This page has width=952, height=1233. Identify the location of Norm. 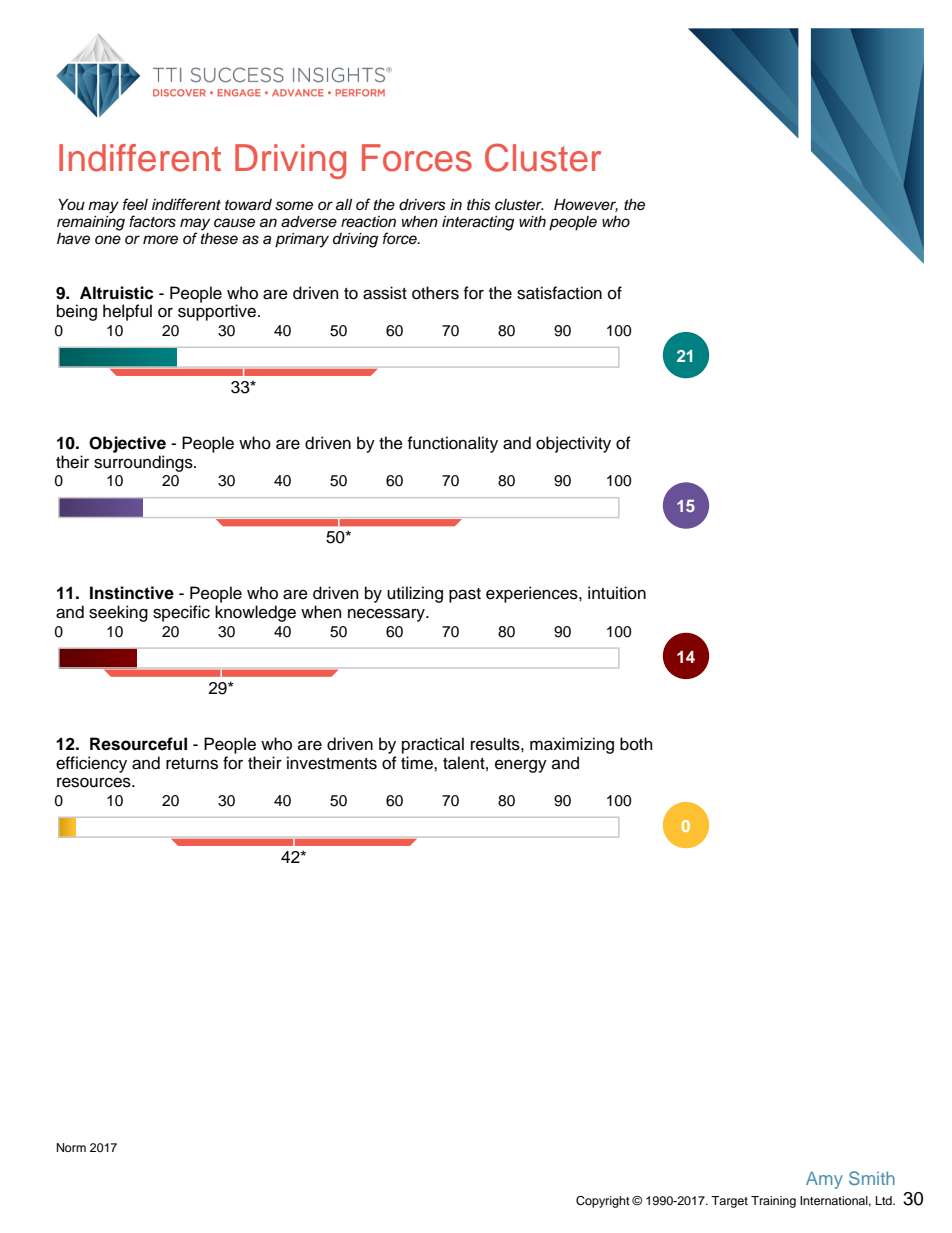
(71, 1147).
